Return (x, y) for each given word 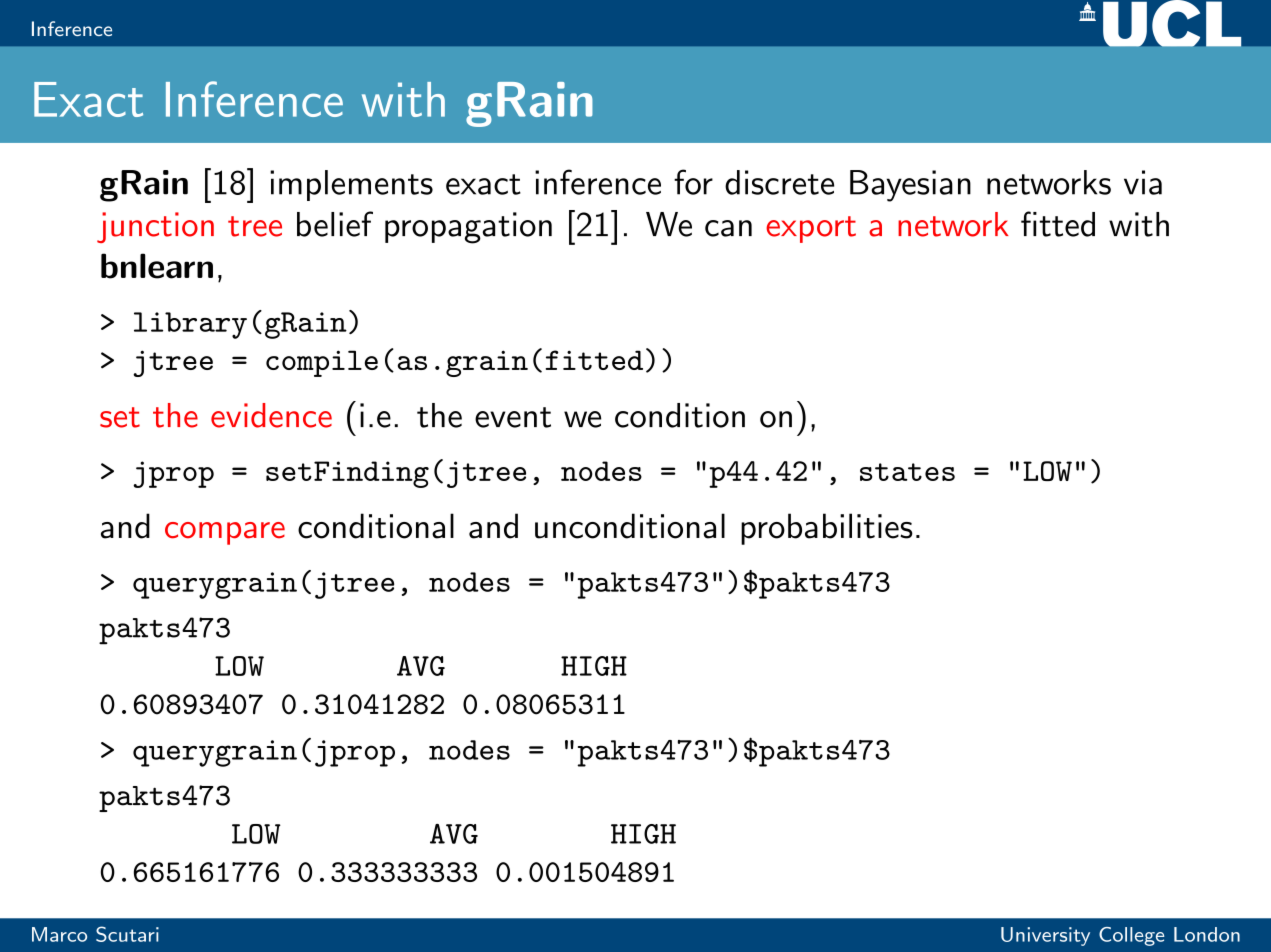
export (811, 229)
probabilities (827, 529)
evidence (271, 415)
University (1045, 936)
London (1207, 934)
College (1131, 936)
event (513, 417)
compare (225, 533)
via (1143, 182)
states (907, 472)
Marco (59, 934)
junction (155, 227)
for (693, 182)
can (728, 228)
